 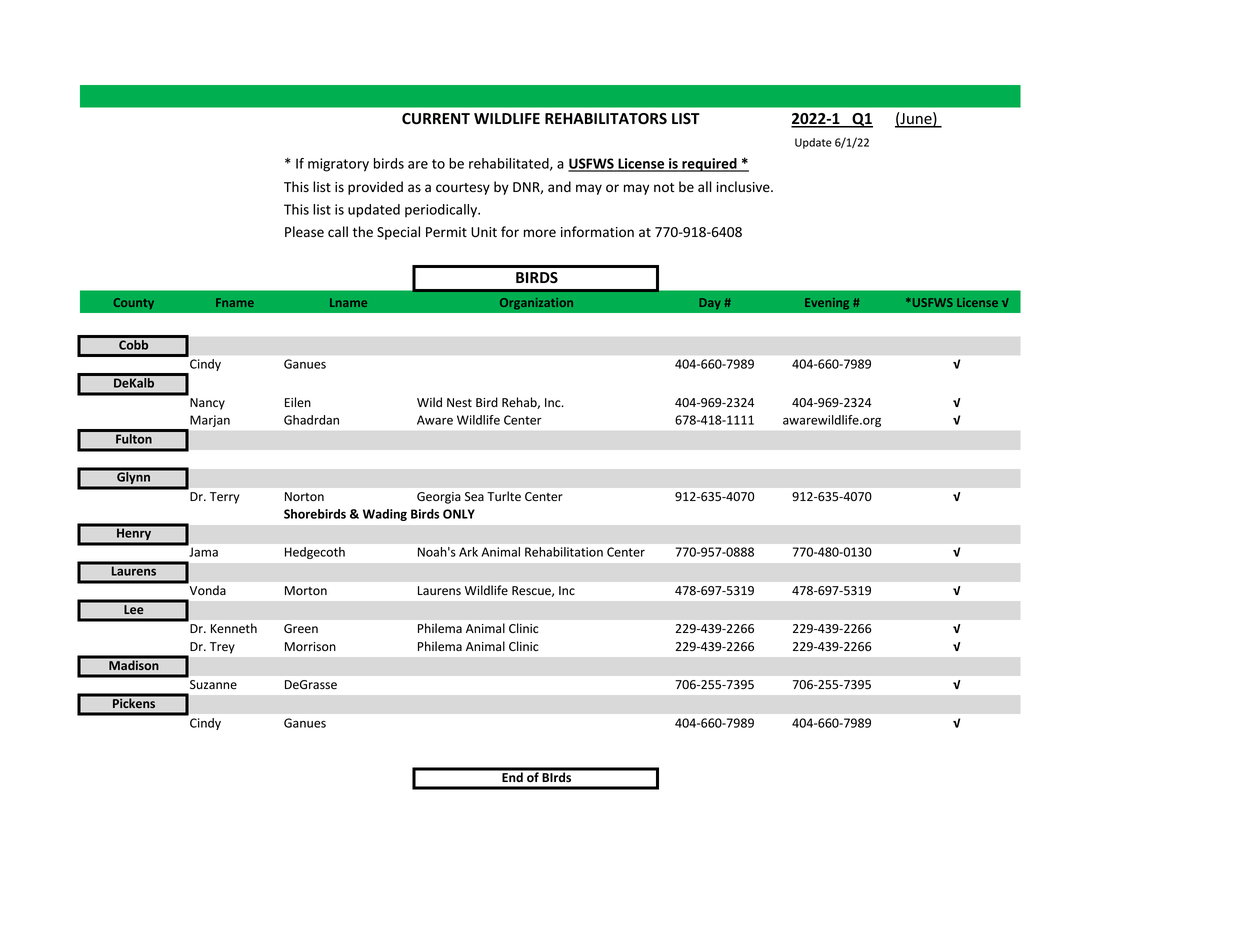 I want to click on Organization, so click(x=536, y=304).
